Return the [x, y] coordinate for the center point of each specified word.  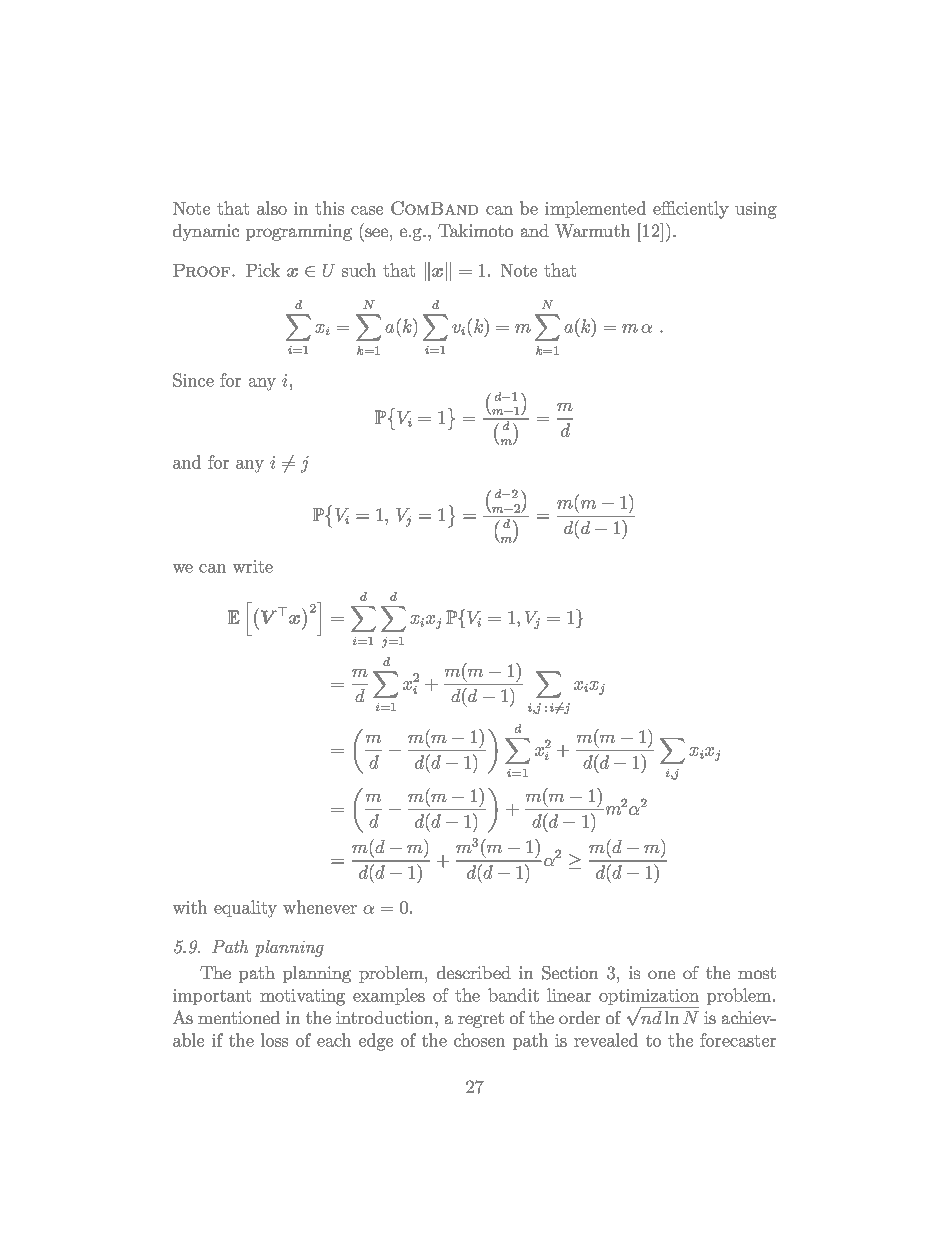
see [376, 232]
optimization [649, 998]
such [359, 270]
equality [245, 909]
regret [481, 1020]
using [756, 210]
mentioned [239, 1017]
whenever [320, 907]
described [474, 972]
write [253, 566]
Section [570, 973]
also [272, 208]
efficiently [691, 210]
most [757, 973]
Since [193, 380]
